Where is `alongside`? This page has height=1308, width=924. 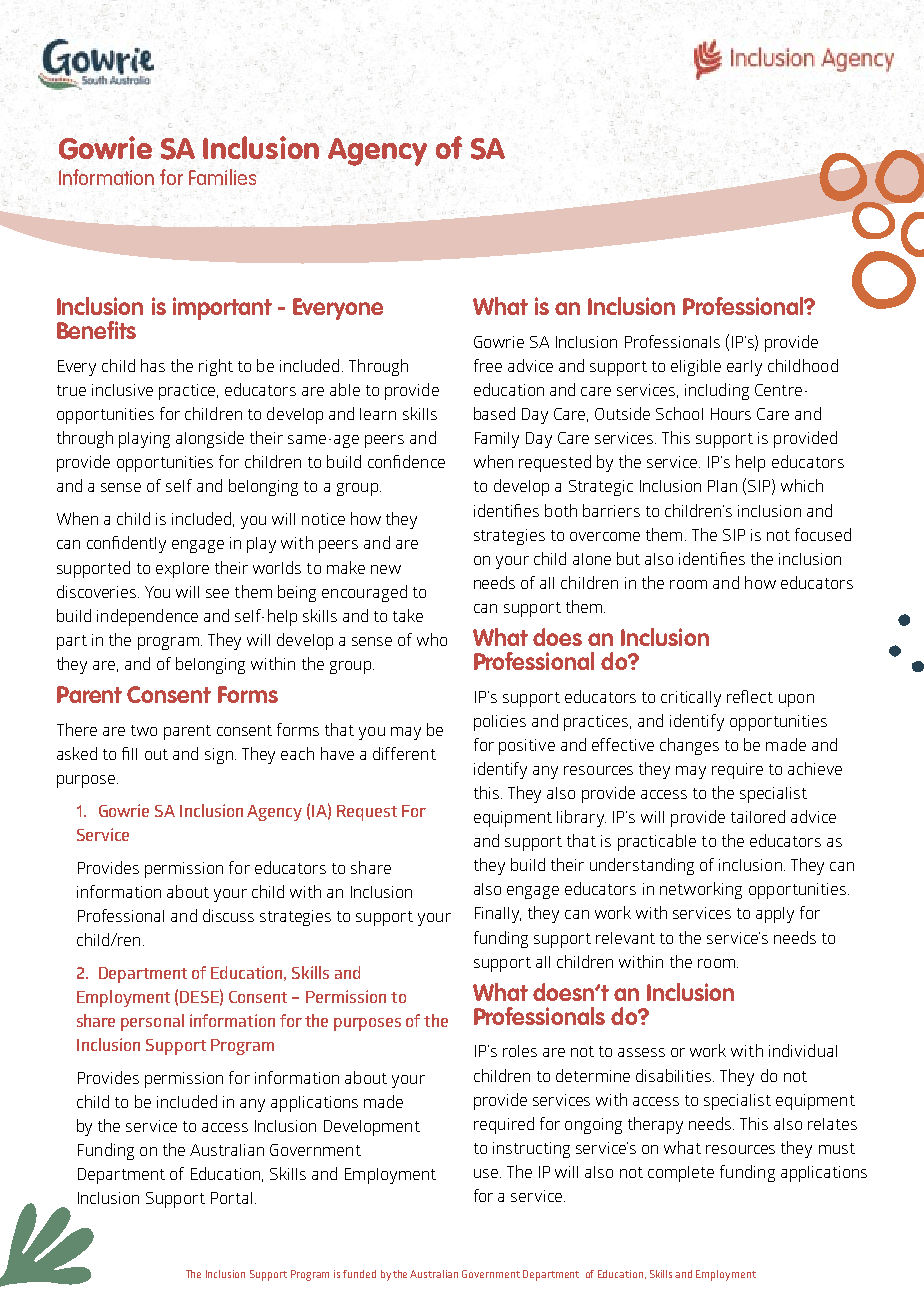 alongside is located at coordinates (210, 439).
